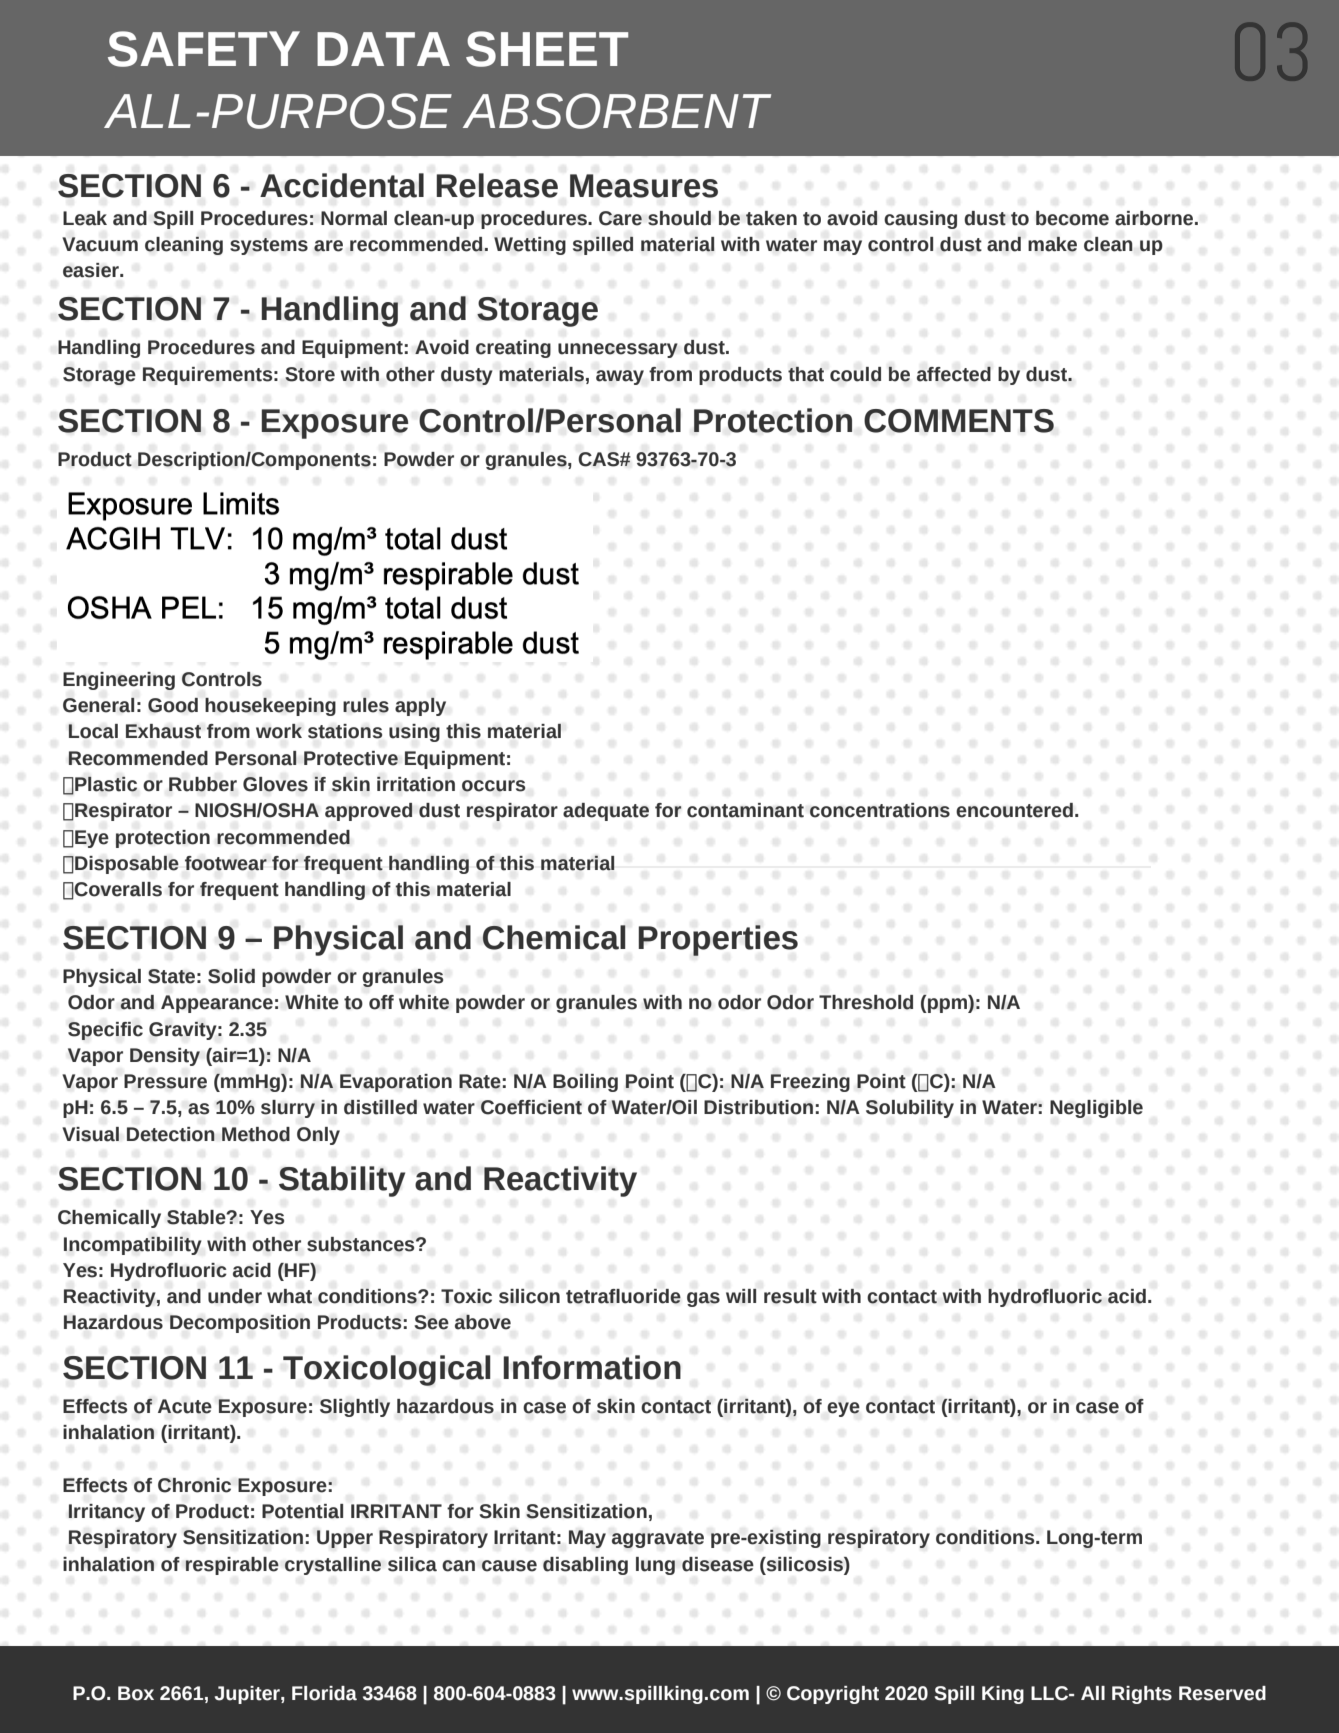 This screenshot has width=1339, height=1733. Describe the element at coordinates (1072, 218) in the screenshot. I see `become` at that location.
